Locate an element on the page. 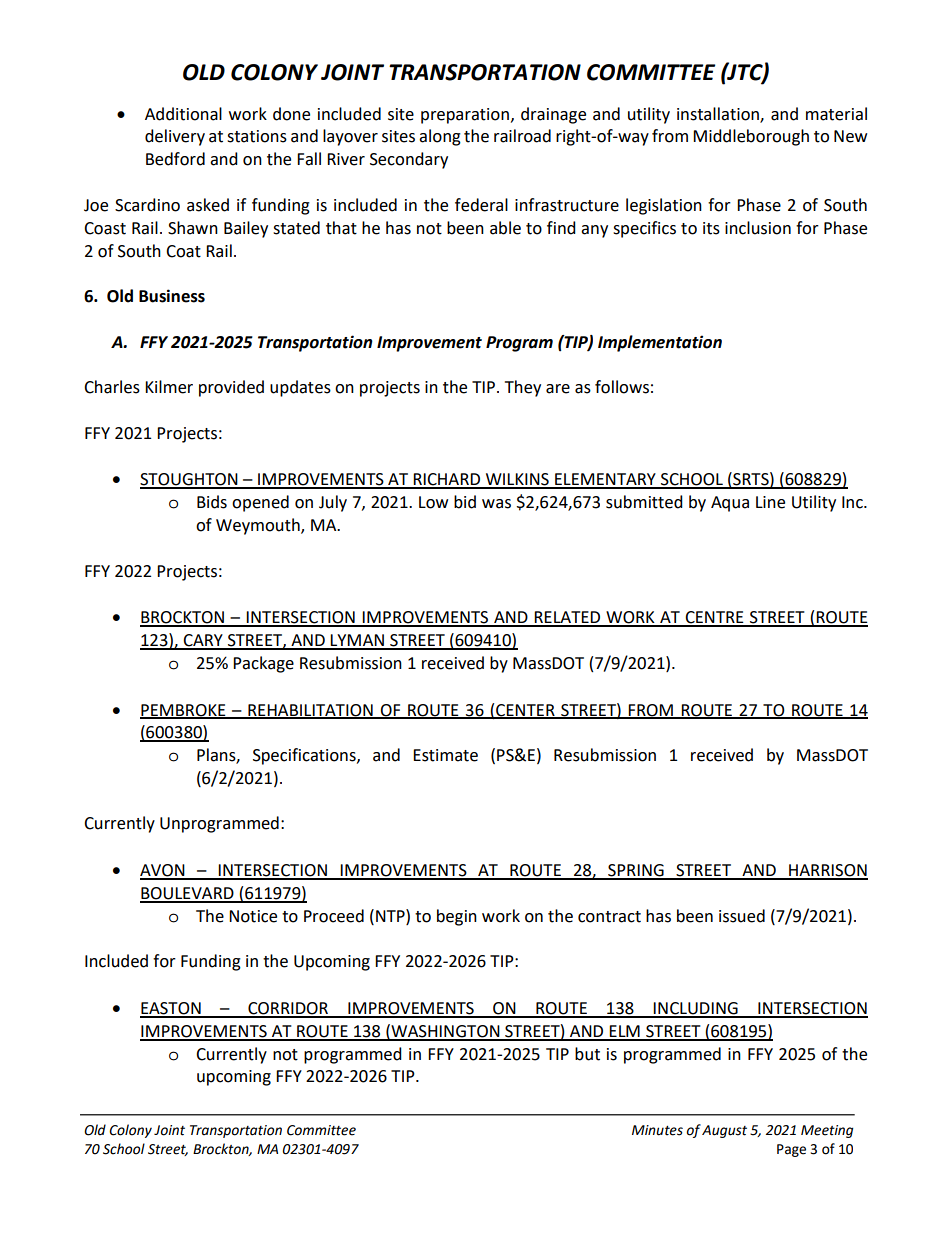 Image resolution: width=952 pixels, height=1233 pixels. along is located at coordinates (440, 137).
